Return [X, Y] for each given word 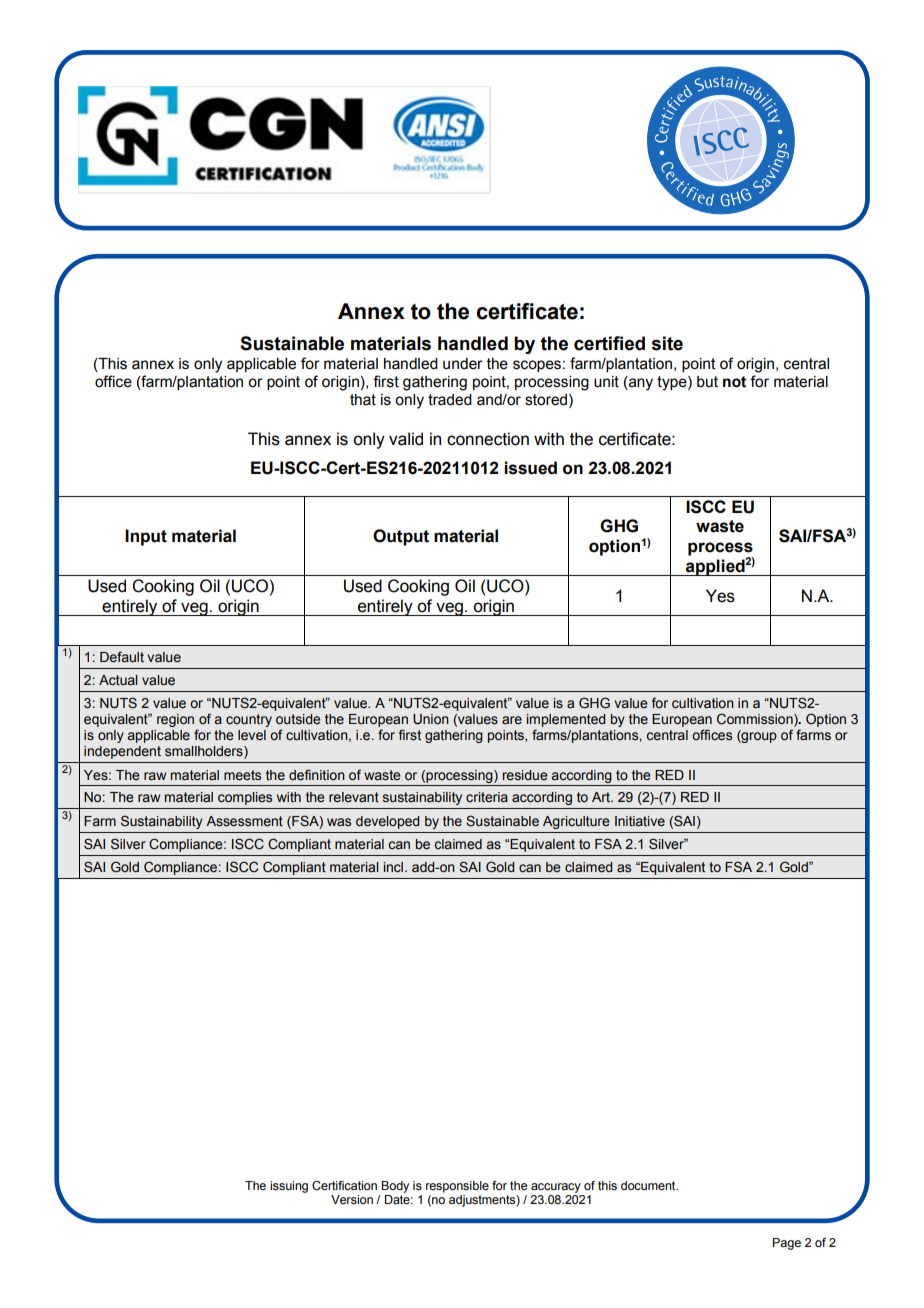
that [363, 400]
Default [122, 657]
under [463, 364]
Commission [756, 720]
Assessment [244, 821]
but [707, 382]
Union [431, 719]
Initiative [640, 821]
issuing [289, 1187]
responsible [457, 1187]
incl [393, 867]
